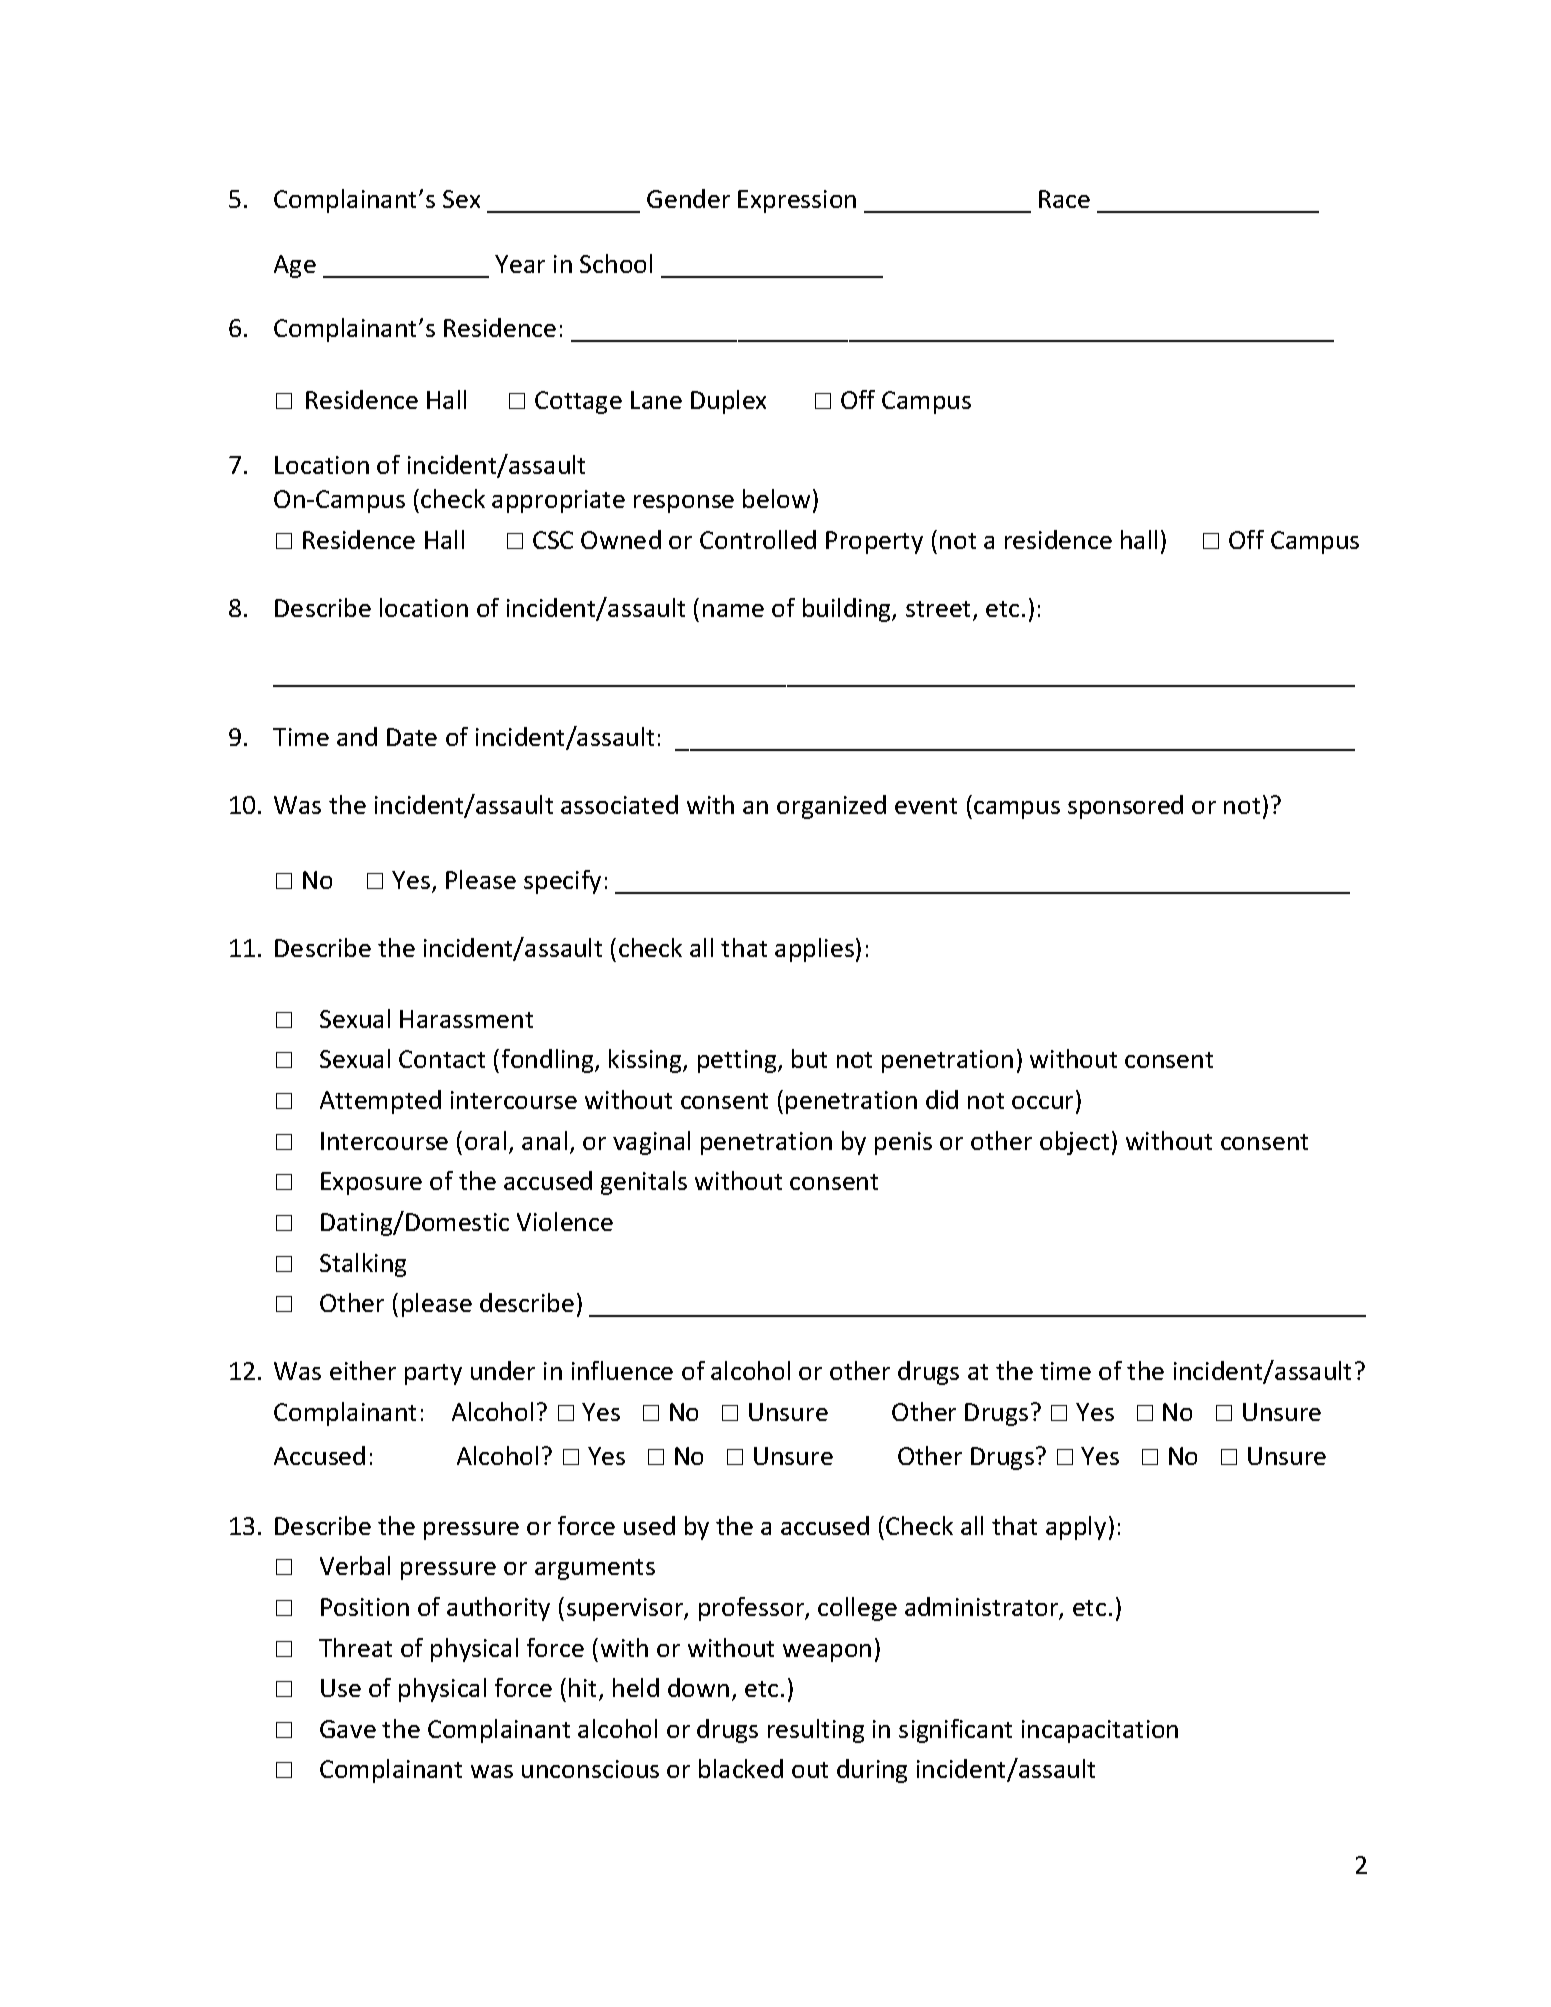 The height and width of the screenshot is (2007, 1551). Describe the element at coordinates (1064, 199) in the screenshot. I see `Race` at that location.
